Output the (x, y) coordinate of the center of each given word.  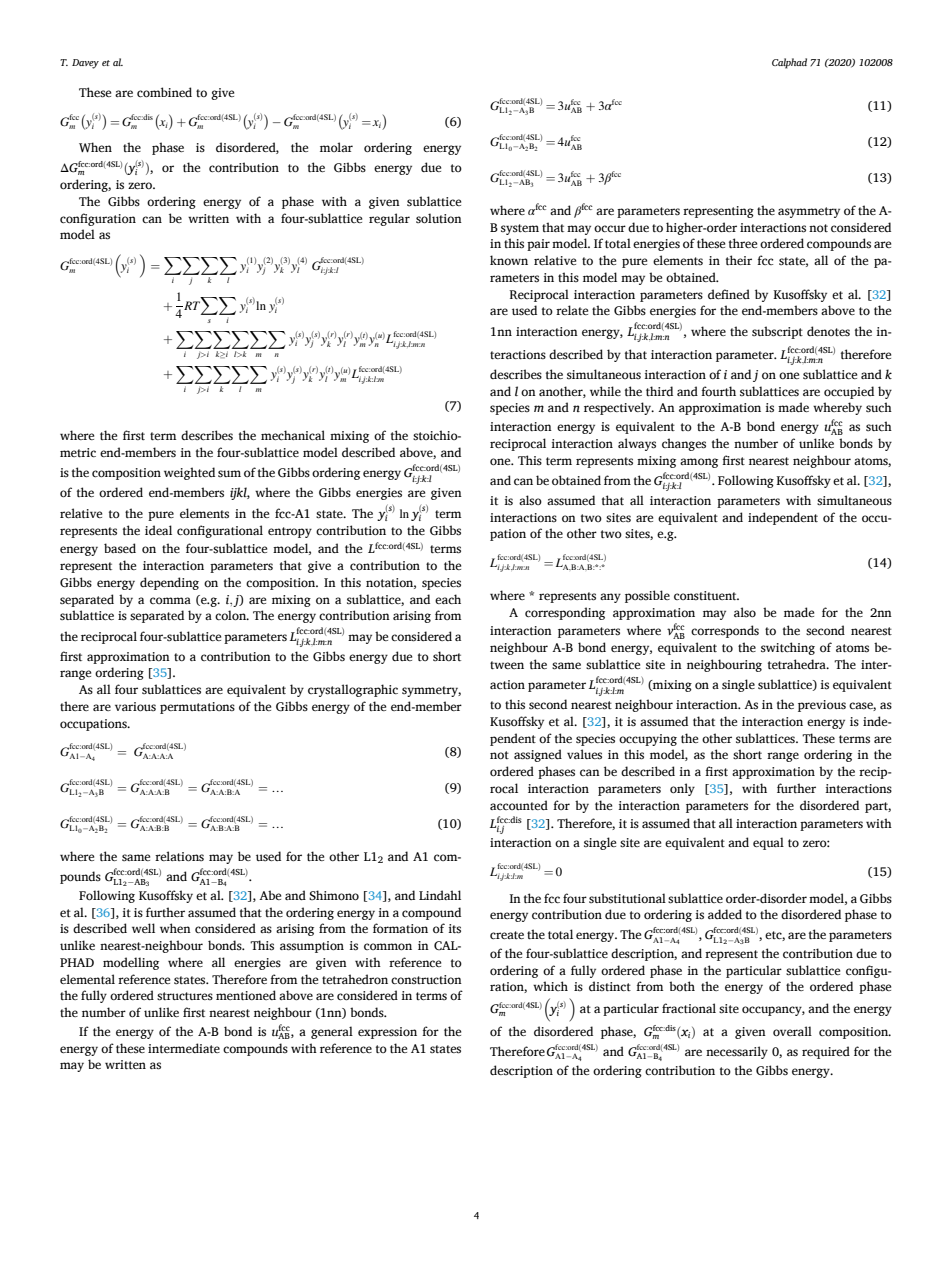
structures (185, 996)
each (448, 599)
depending (169, 583)
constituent (706, 595)
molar (336, 147)
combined (164, 92)
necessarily (737, 1052)
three (743, 243)
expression (387, 1033)
